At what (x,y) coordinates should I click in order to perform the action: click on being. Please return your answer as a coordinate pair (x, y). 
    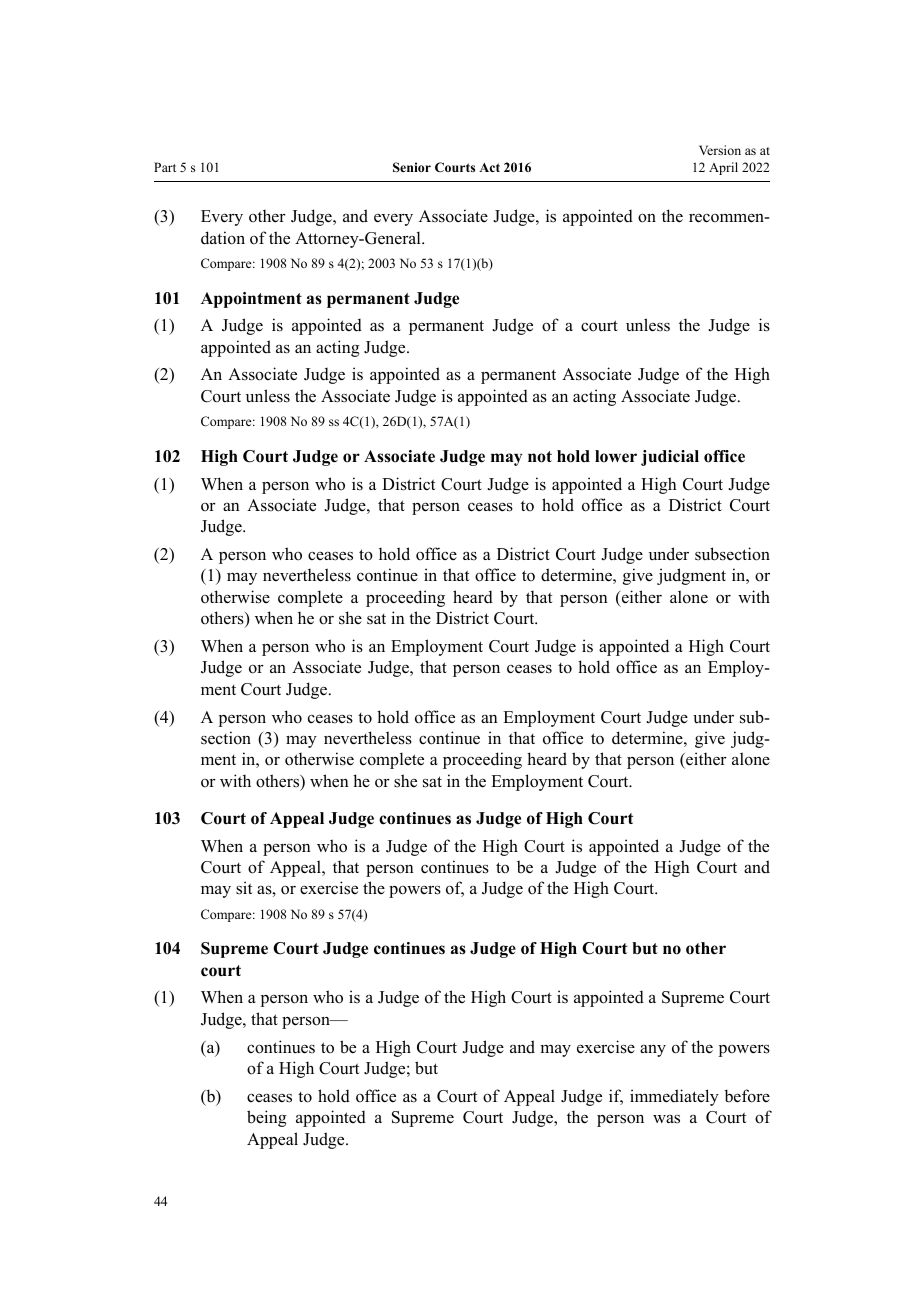
    Looking at the image, I should click on (267, 1118).
